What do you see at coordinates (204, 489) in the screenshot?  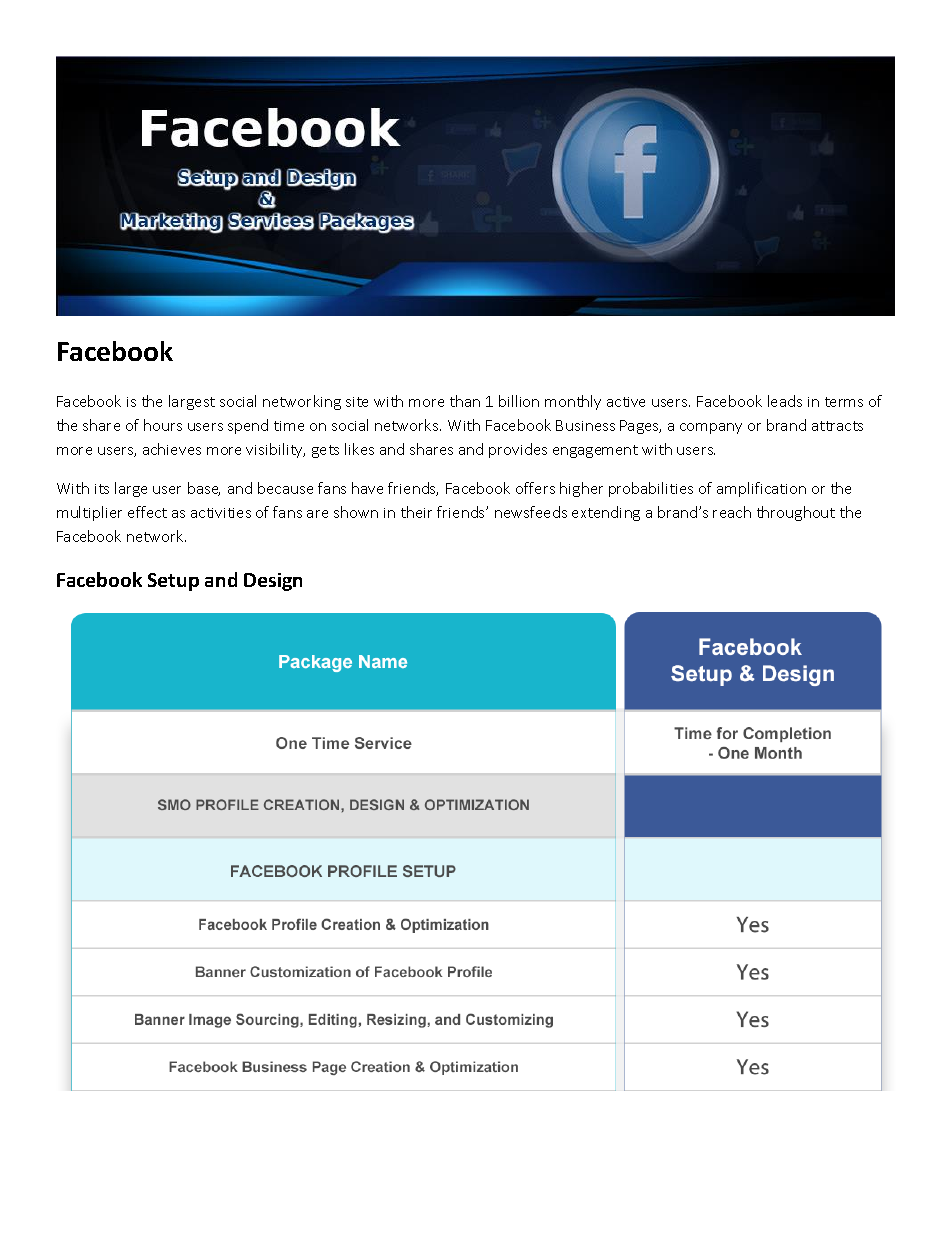 I see `base` at bounding box center [204, 489].
